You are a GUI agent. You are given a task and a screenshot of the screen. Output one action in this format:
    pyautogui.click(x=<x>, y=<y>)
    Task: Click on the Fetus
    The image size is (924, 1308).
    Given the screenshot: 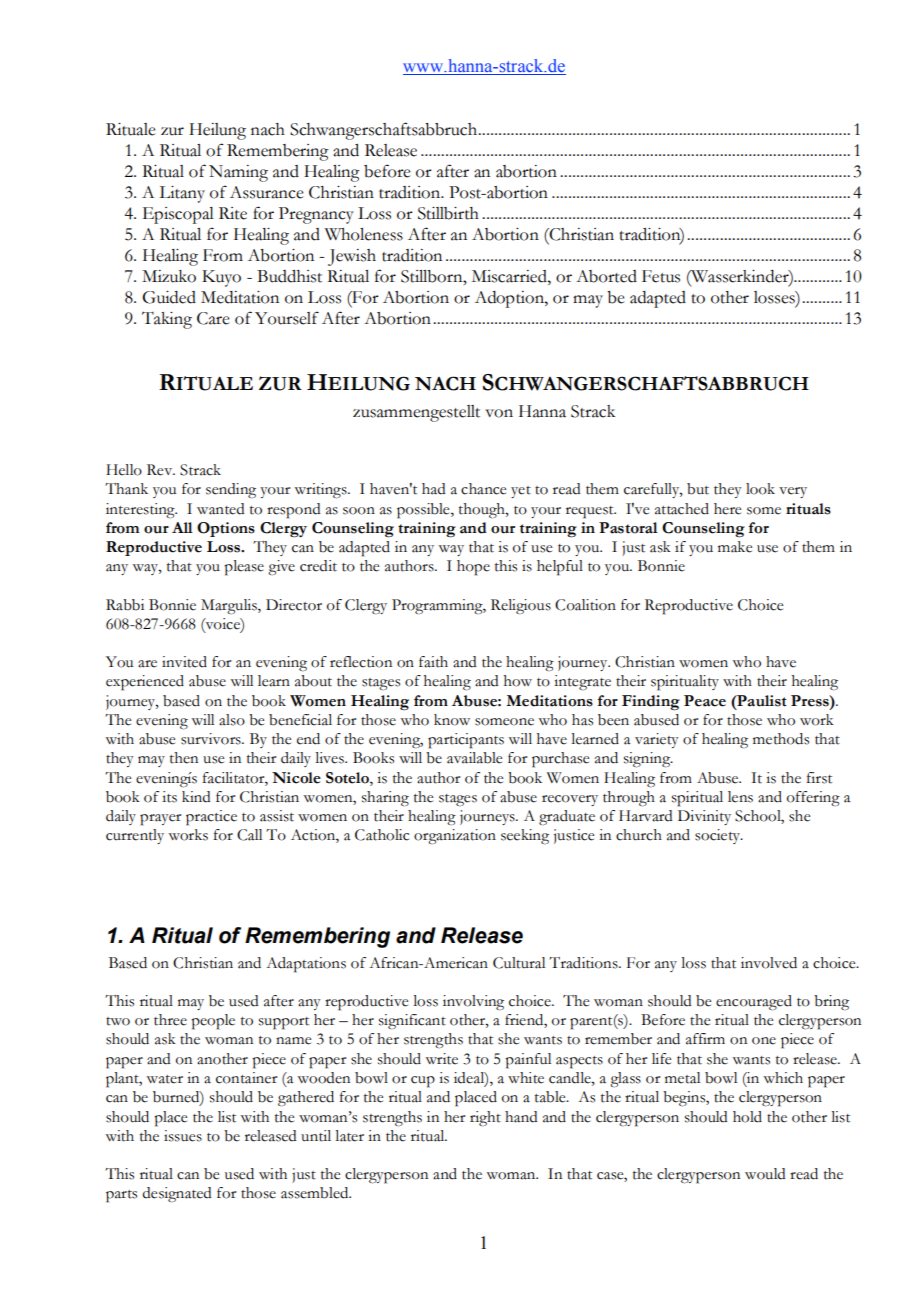 What is the action you would take?
    pyautogui.click(x=661, y=276)
